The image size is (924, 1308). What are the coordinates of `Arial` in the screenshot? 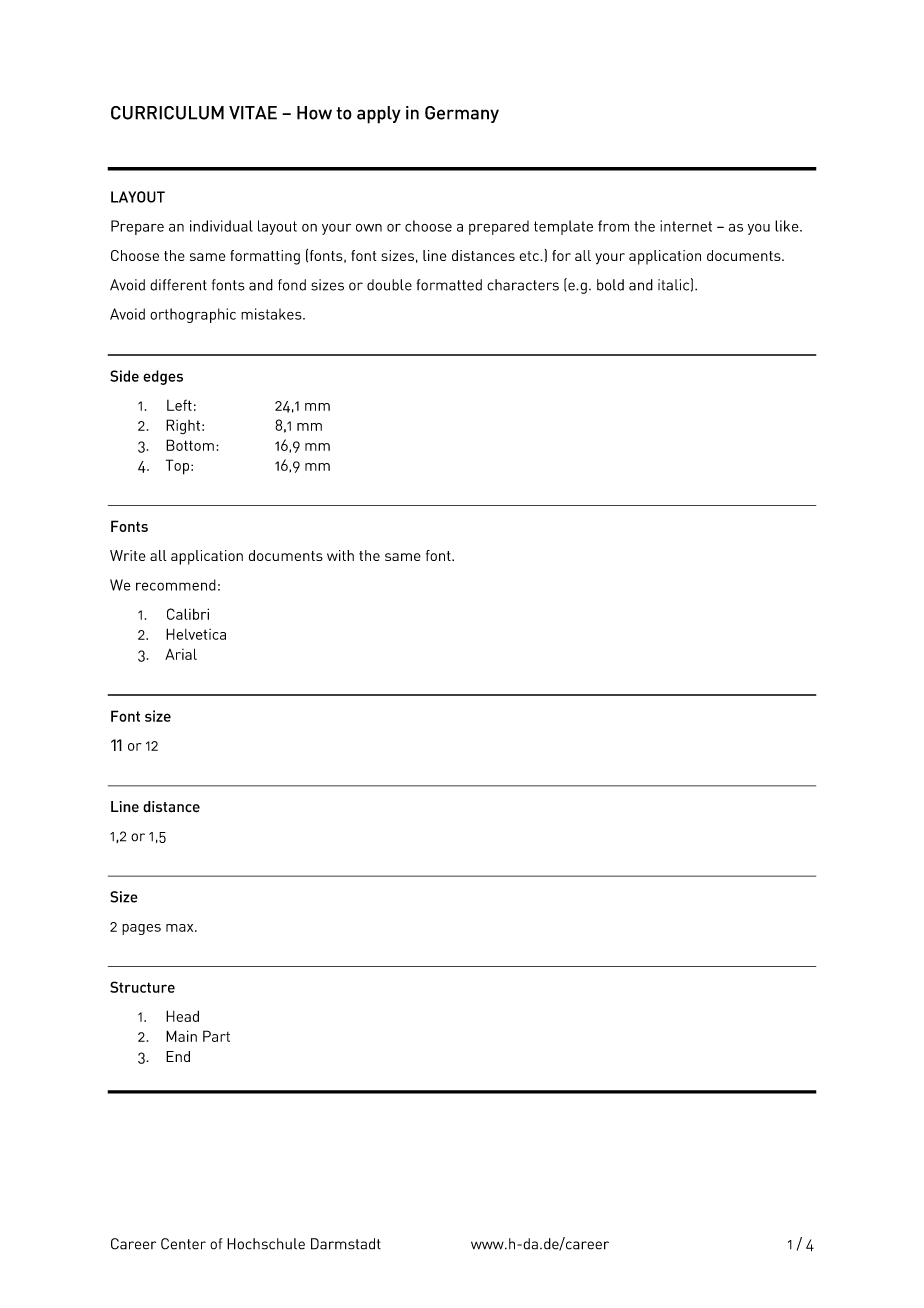 It's located at (181, 654).
